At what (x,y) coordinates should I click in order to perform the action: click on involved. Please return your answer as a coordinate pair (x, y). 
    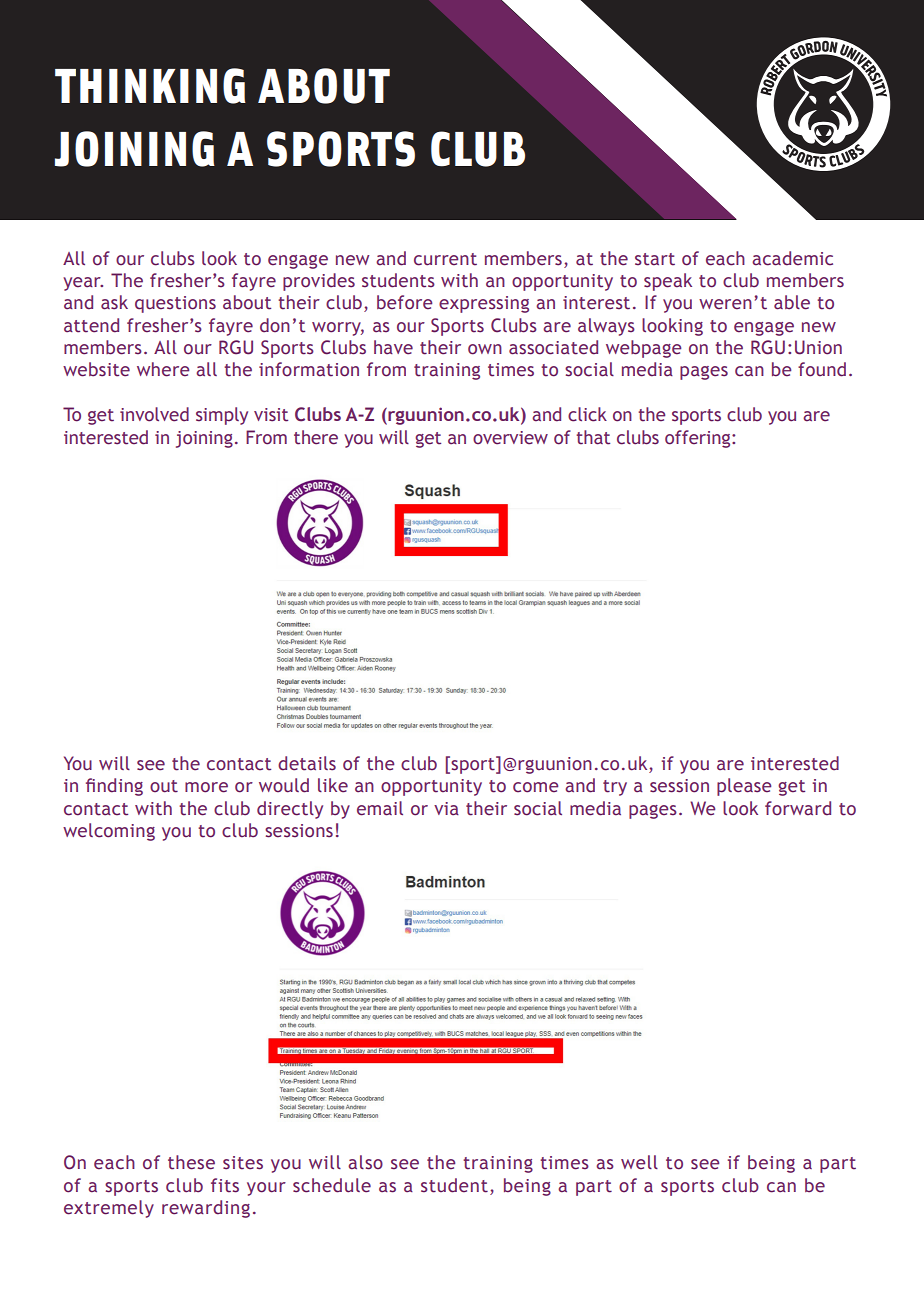
    Looking at the image, I should click on (154, 414).
